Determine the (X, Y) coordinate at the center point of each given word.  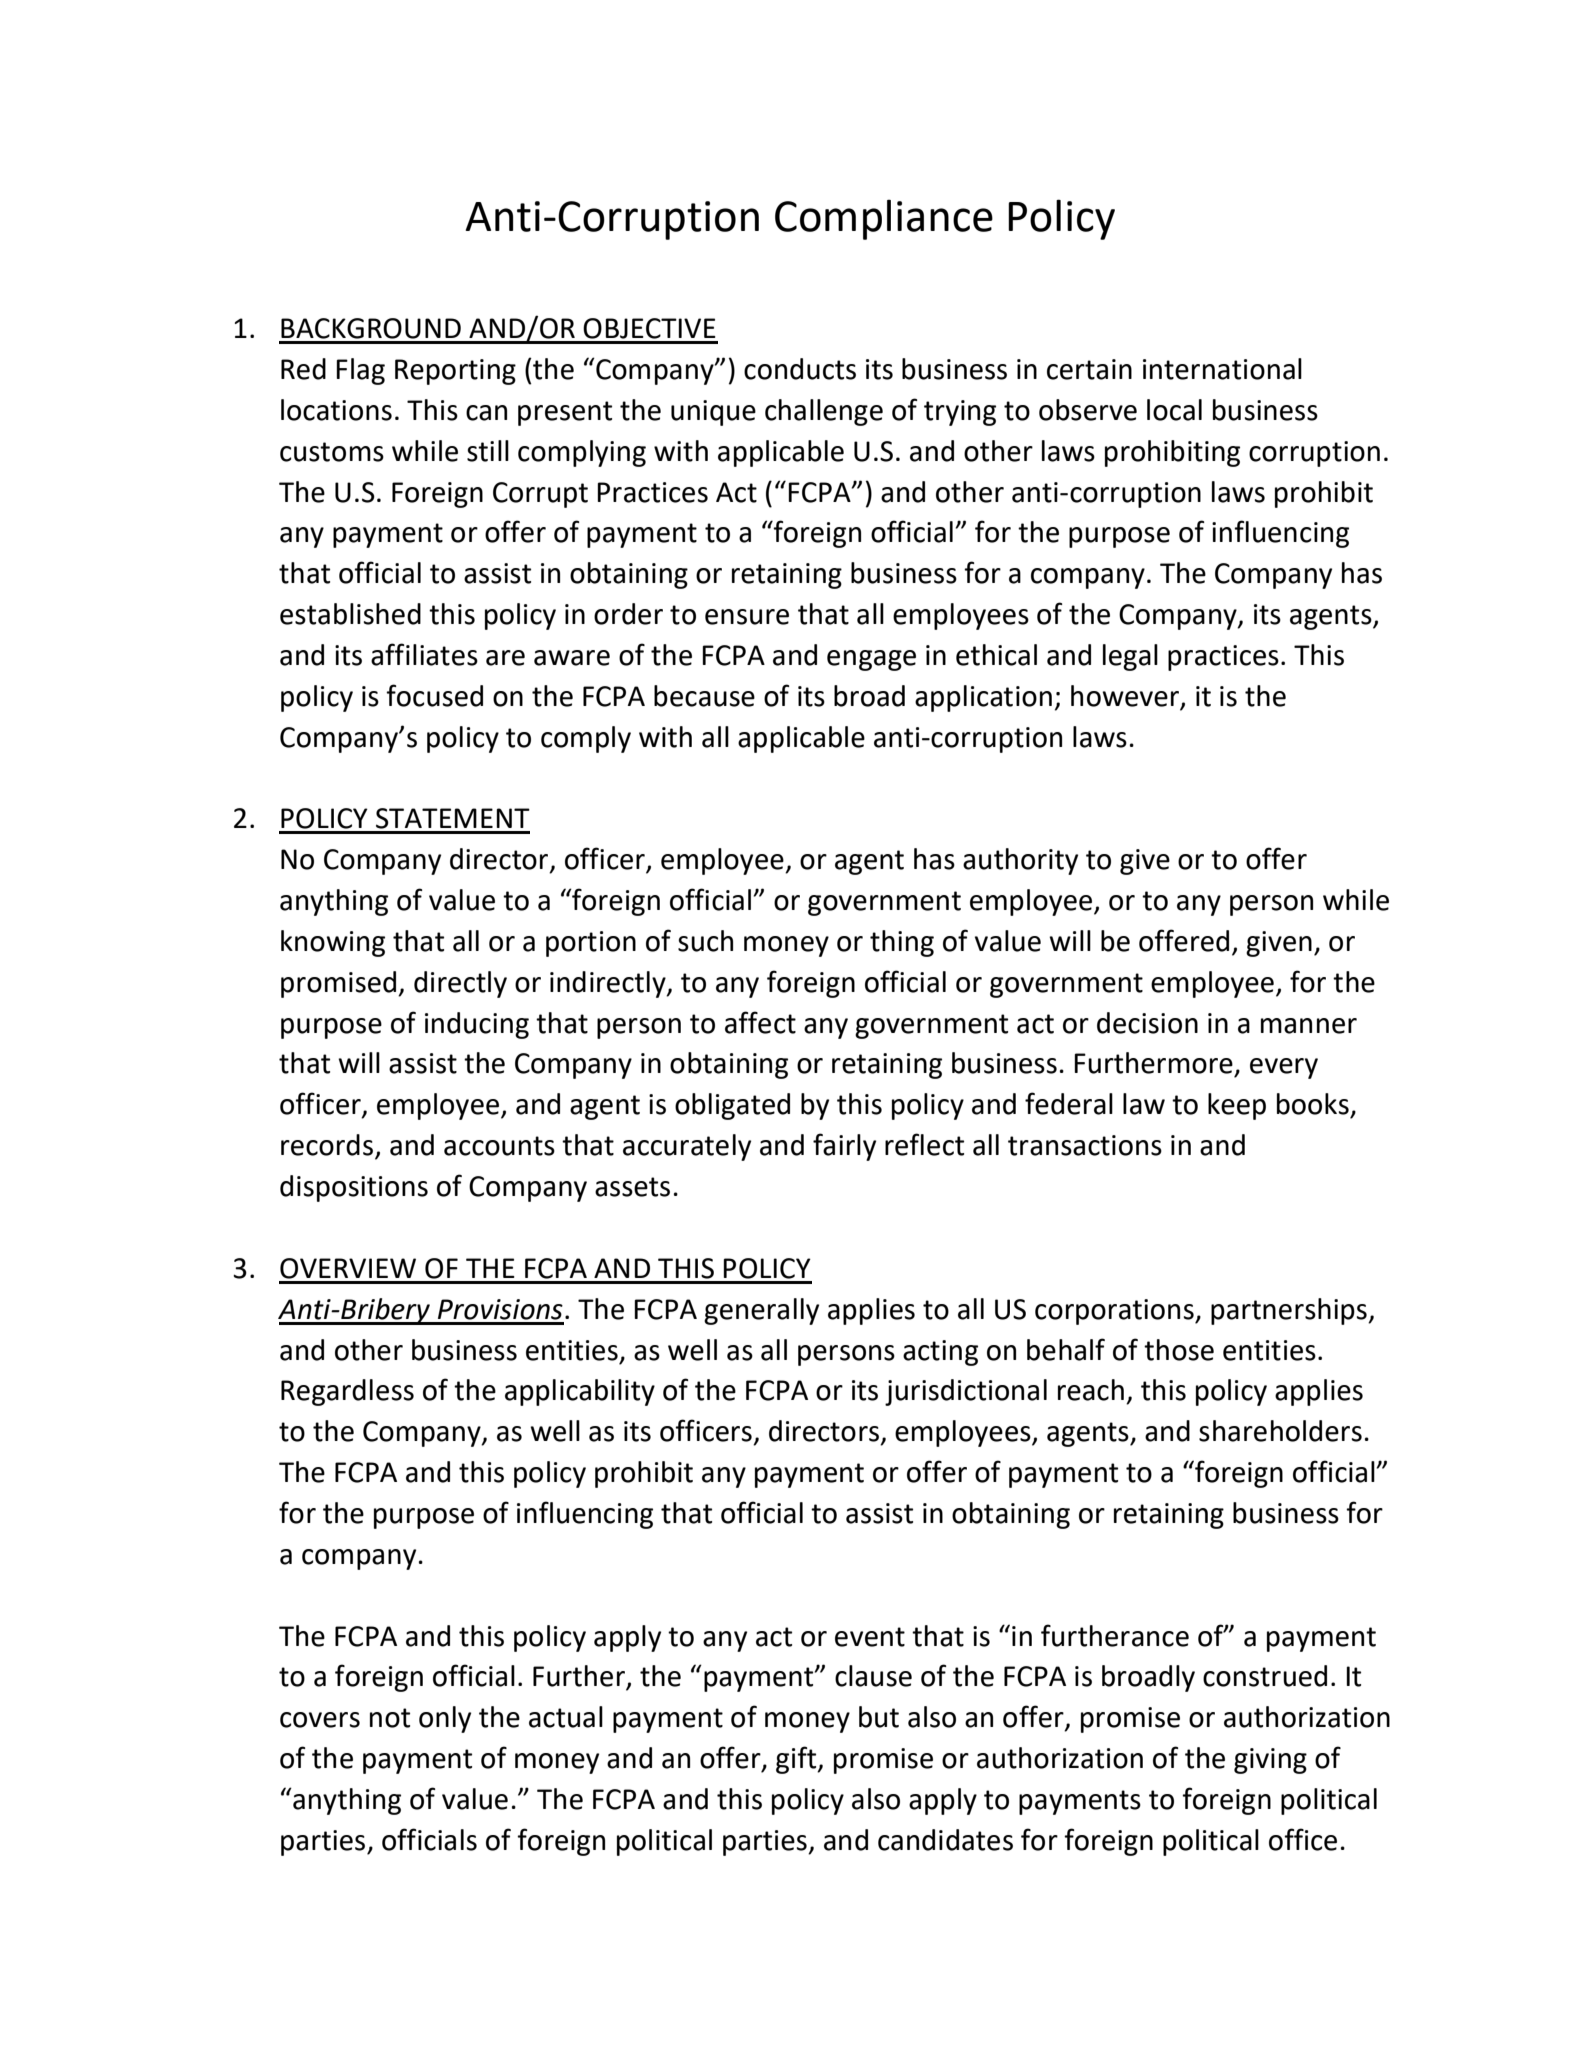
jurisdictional (966, 1392)
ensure (747, 617)
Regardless (347, 1392)
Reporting (455, 372)
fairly (844, 1147)
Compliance (884, 219)
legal (1130, 657)
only (445, 1719)
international (1222, 369)
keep (1237, 1106)
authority (1020, 861)
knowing (333, 943)
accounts (499, 1146)
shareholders (1280, 1431)
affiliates (424, 654)
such (705, 941)
